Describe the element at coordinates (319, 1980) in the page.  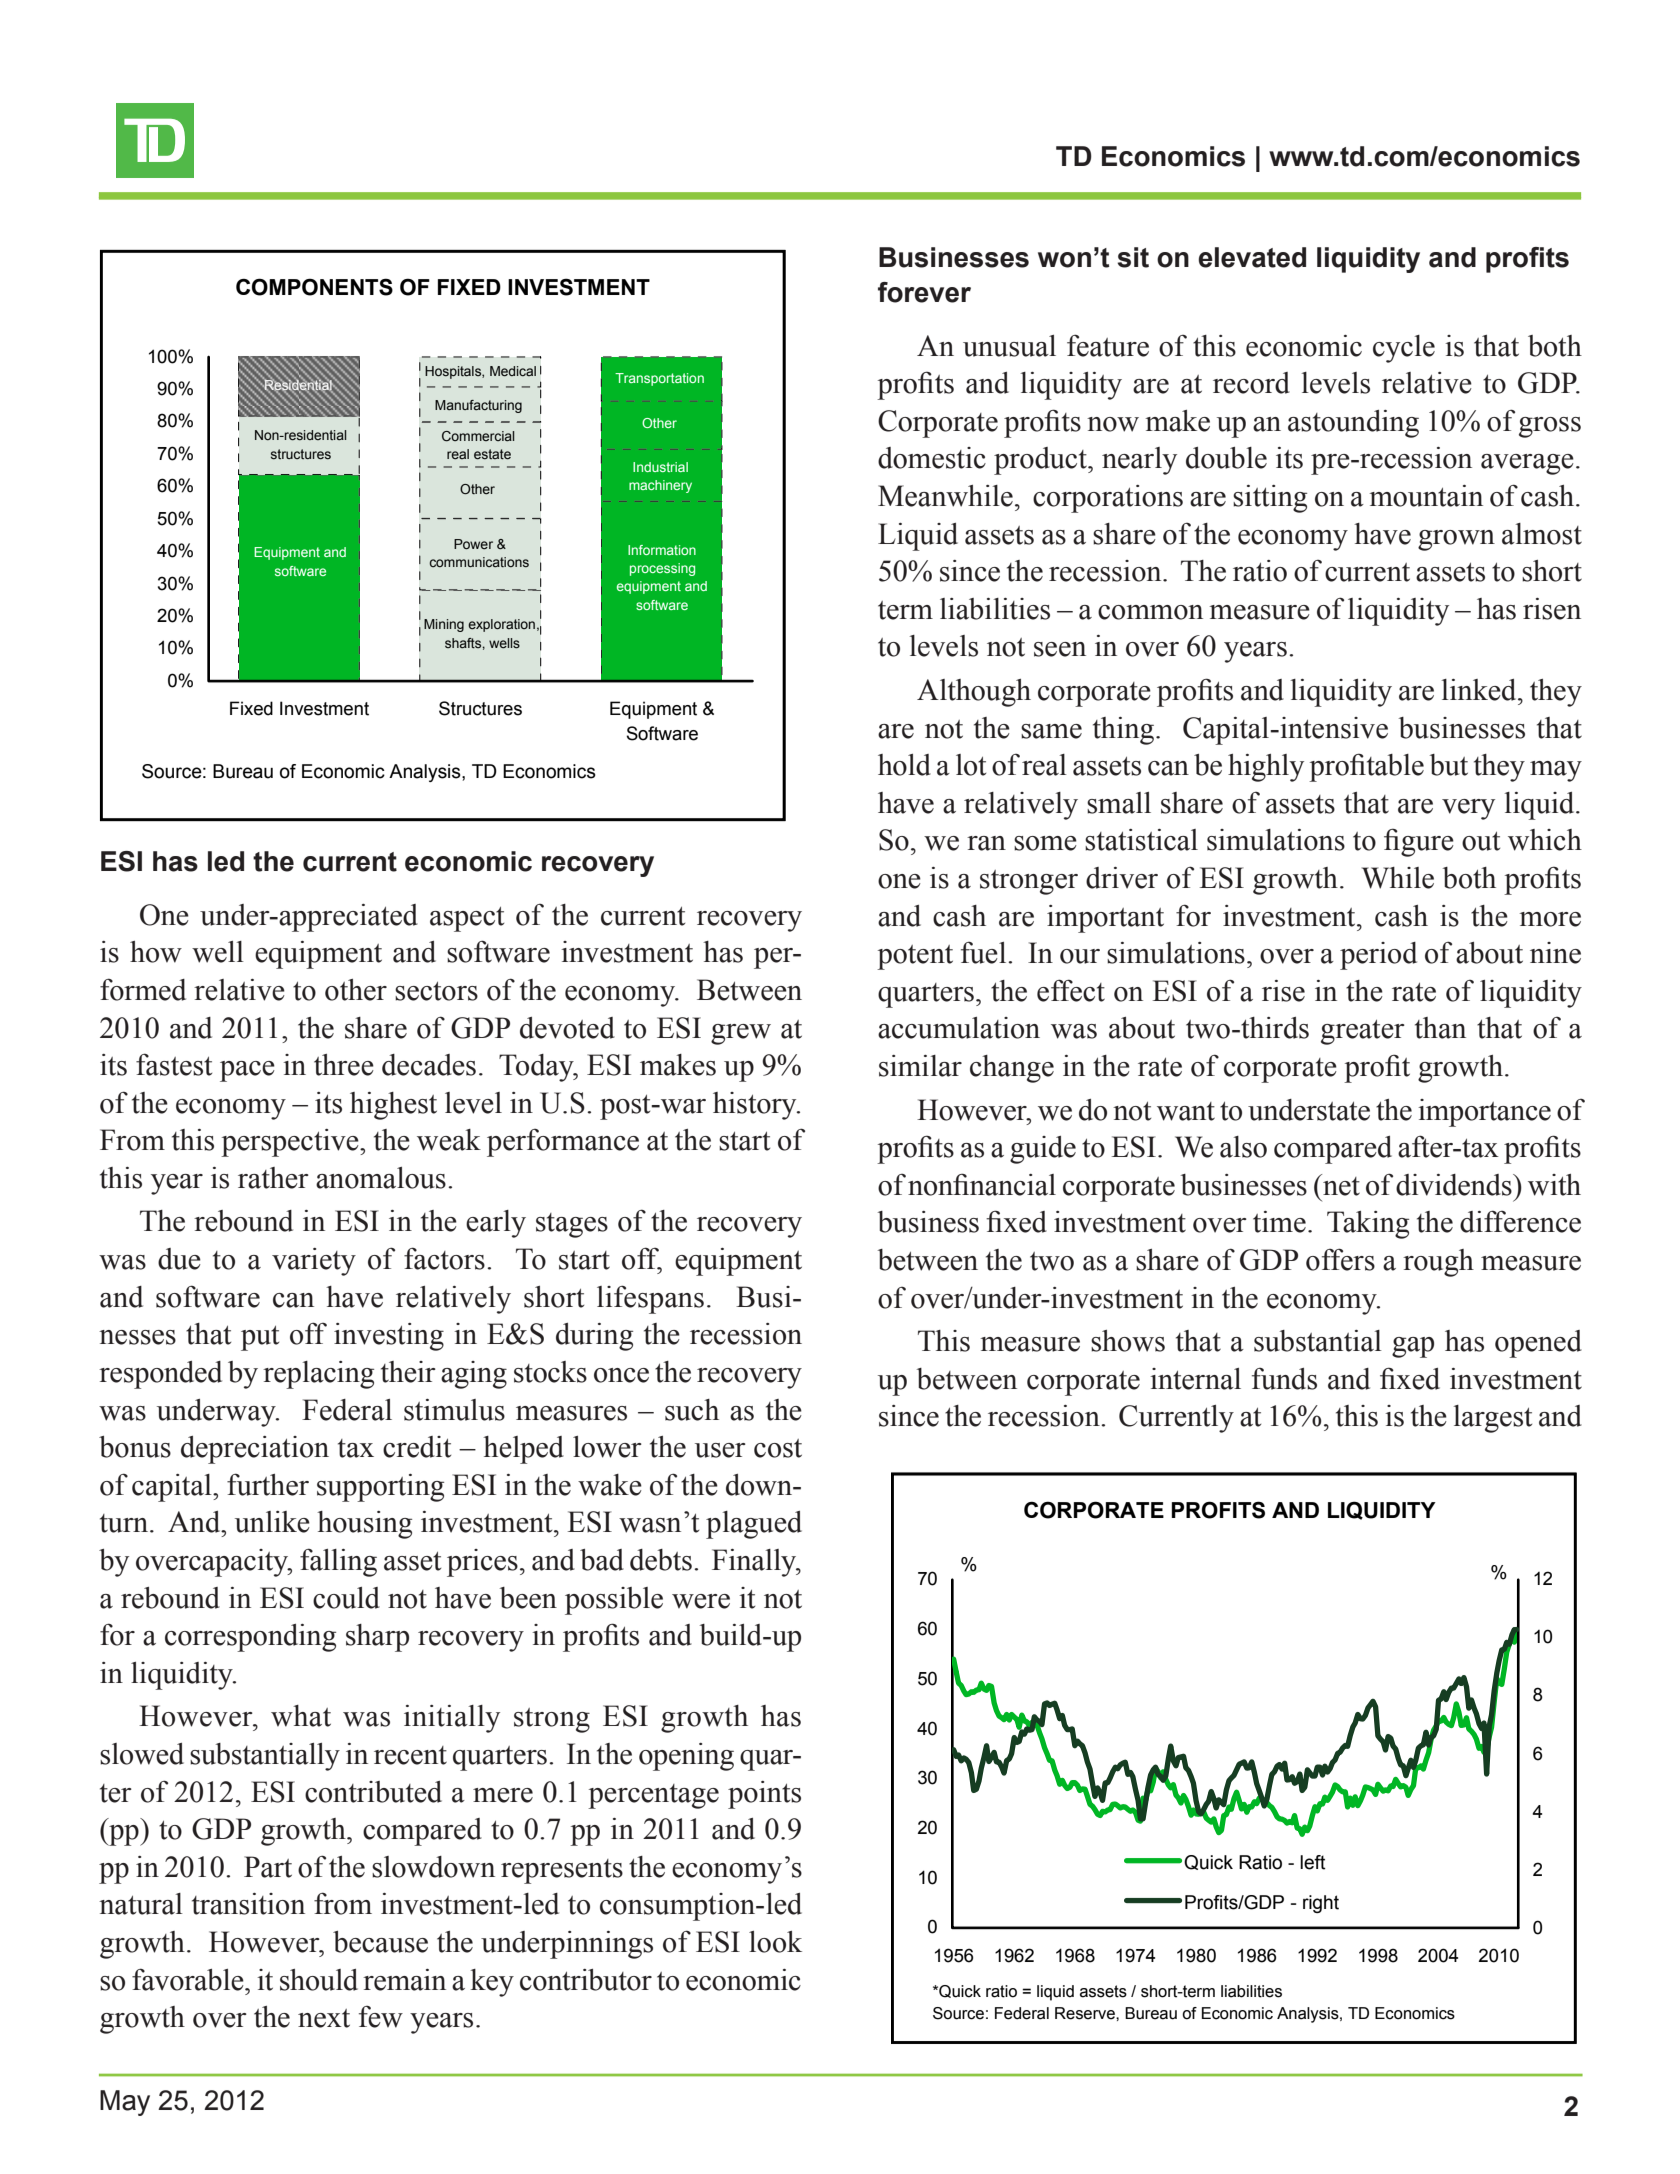
I see `should` at that location.
